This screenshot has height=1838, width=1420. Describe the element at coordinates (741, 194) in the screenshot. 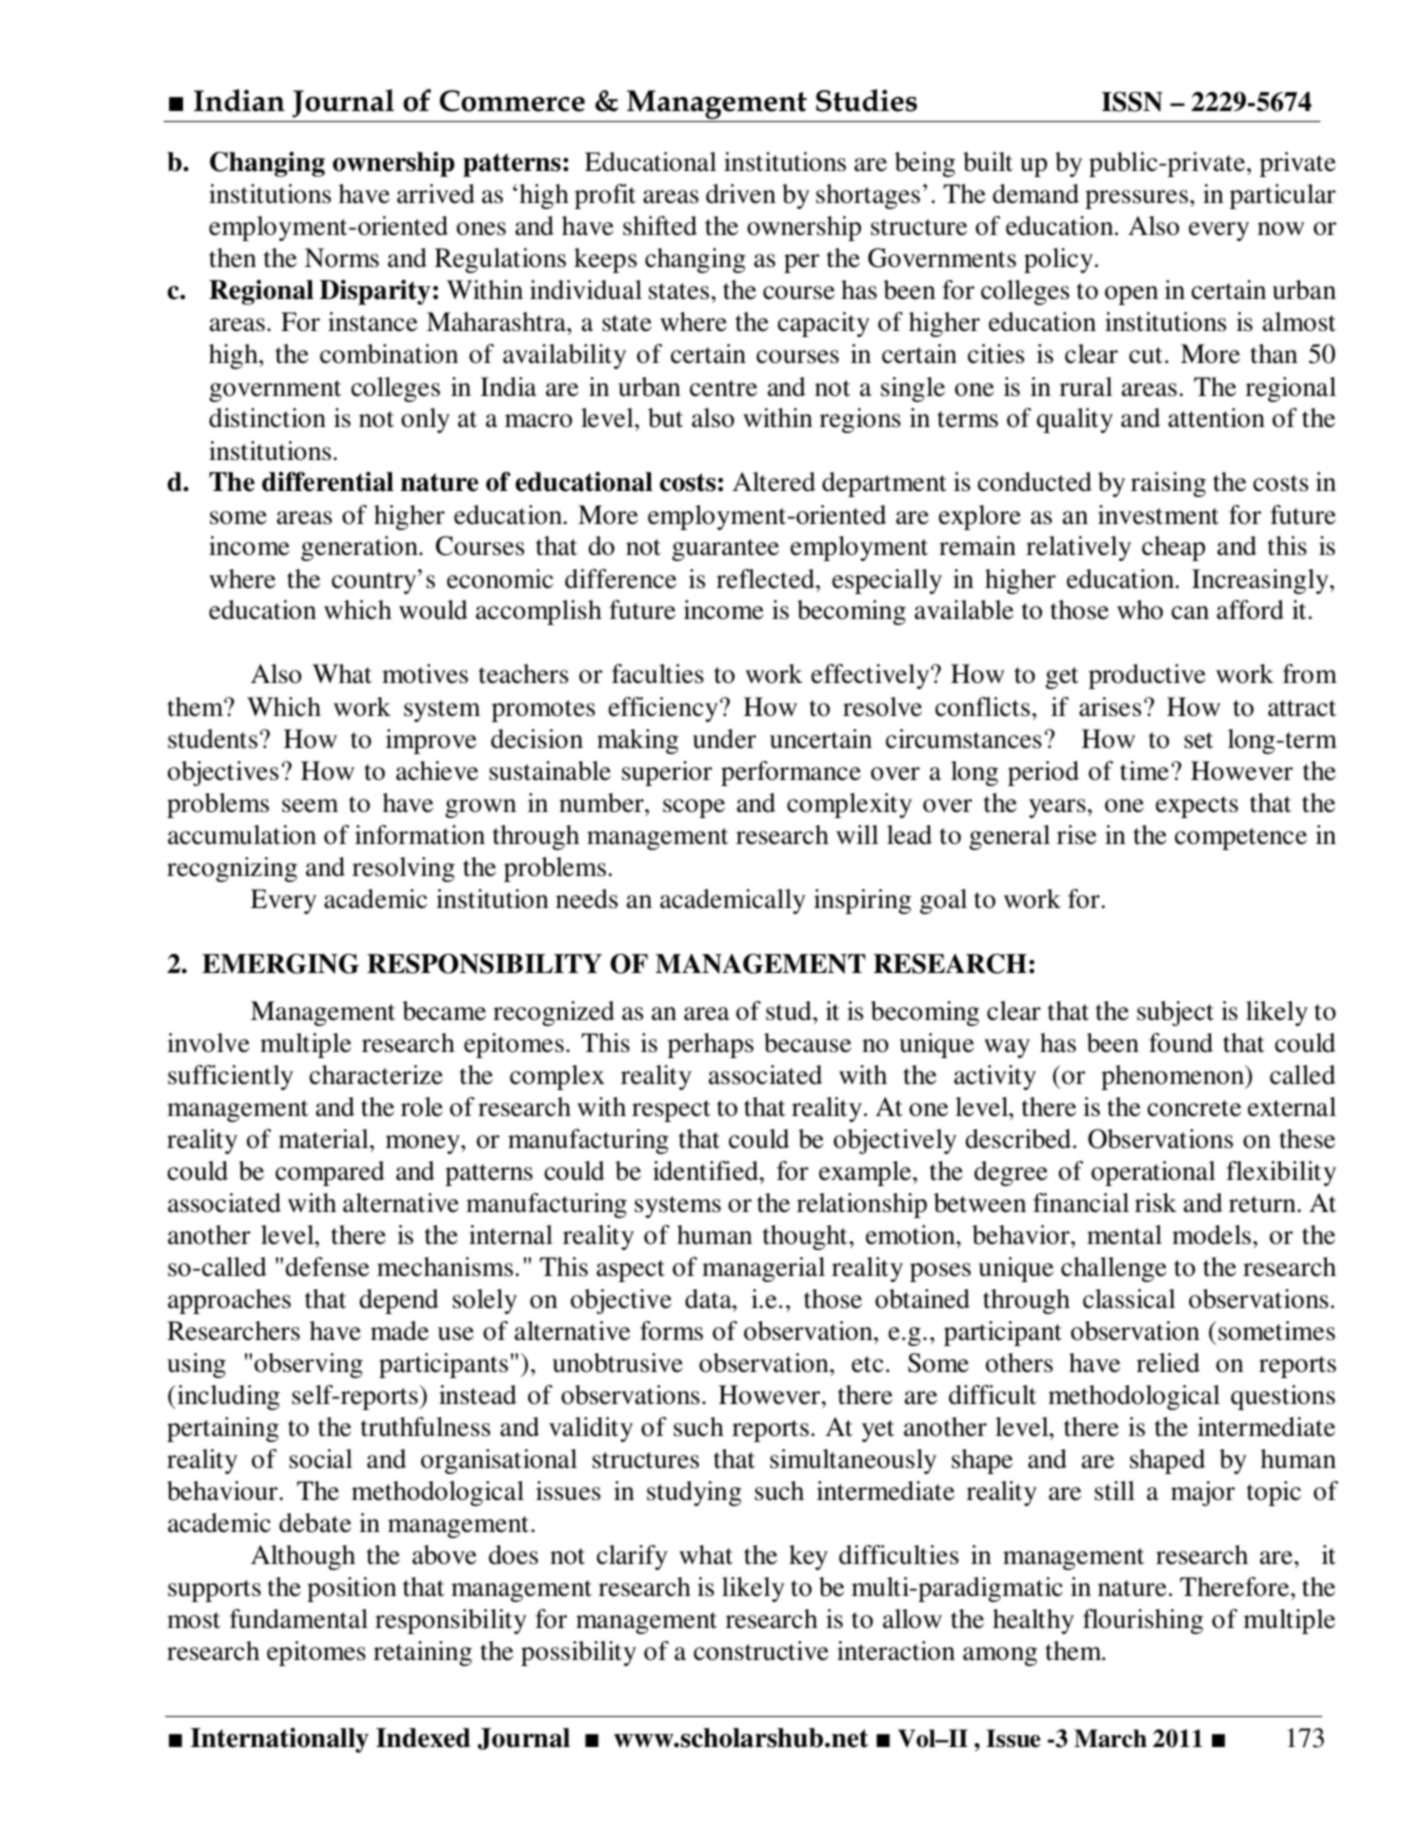

I see `driven` at that location.
